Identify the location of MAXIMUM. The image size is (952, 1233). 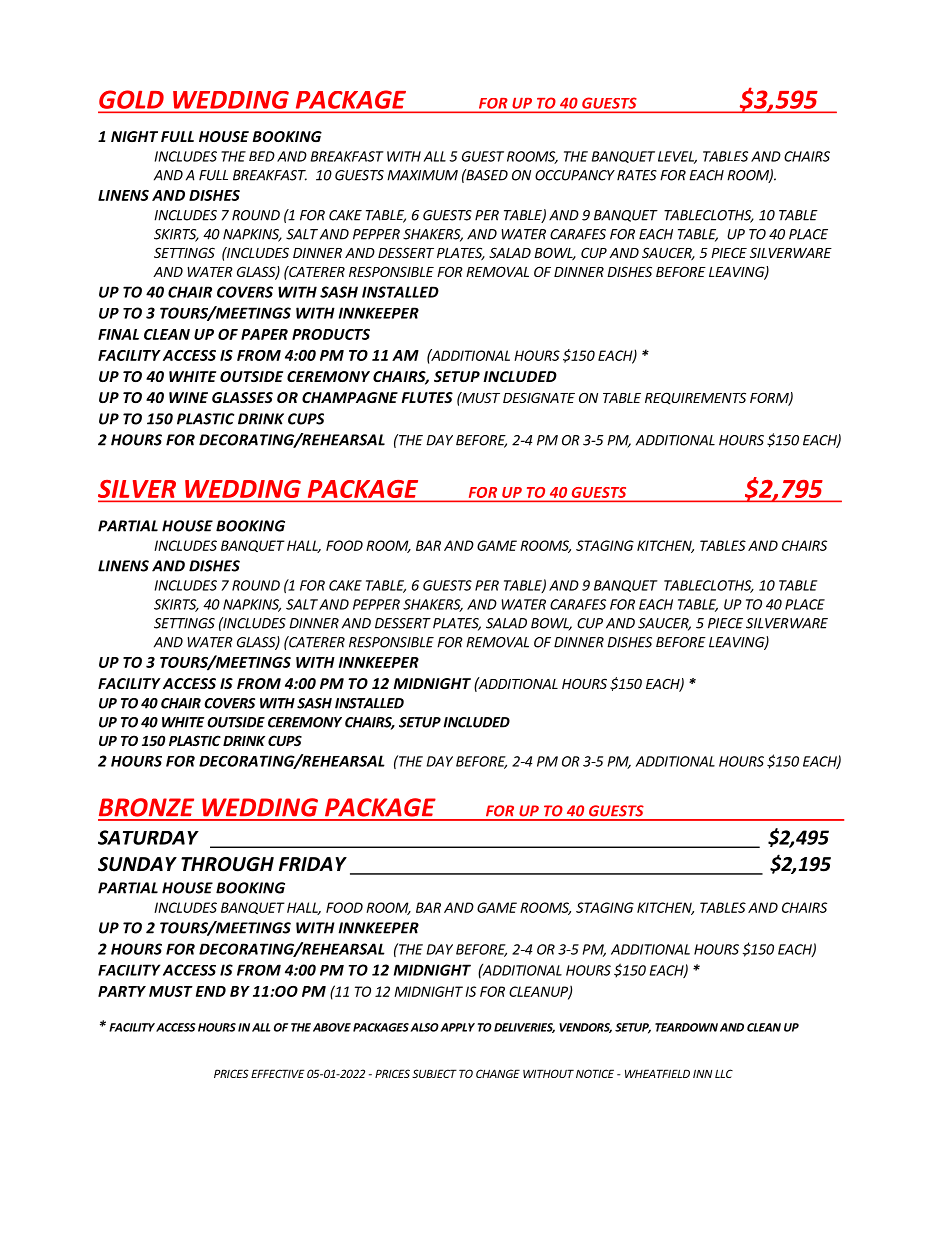
(422, 175).
